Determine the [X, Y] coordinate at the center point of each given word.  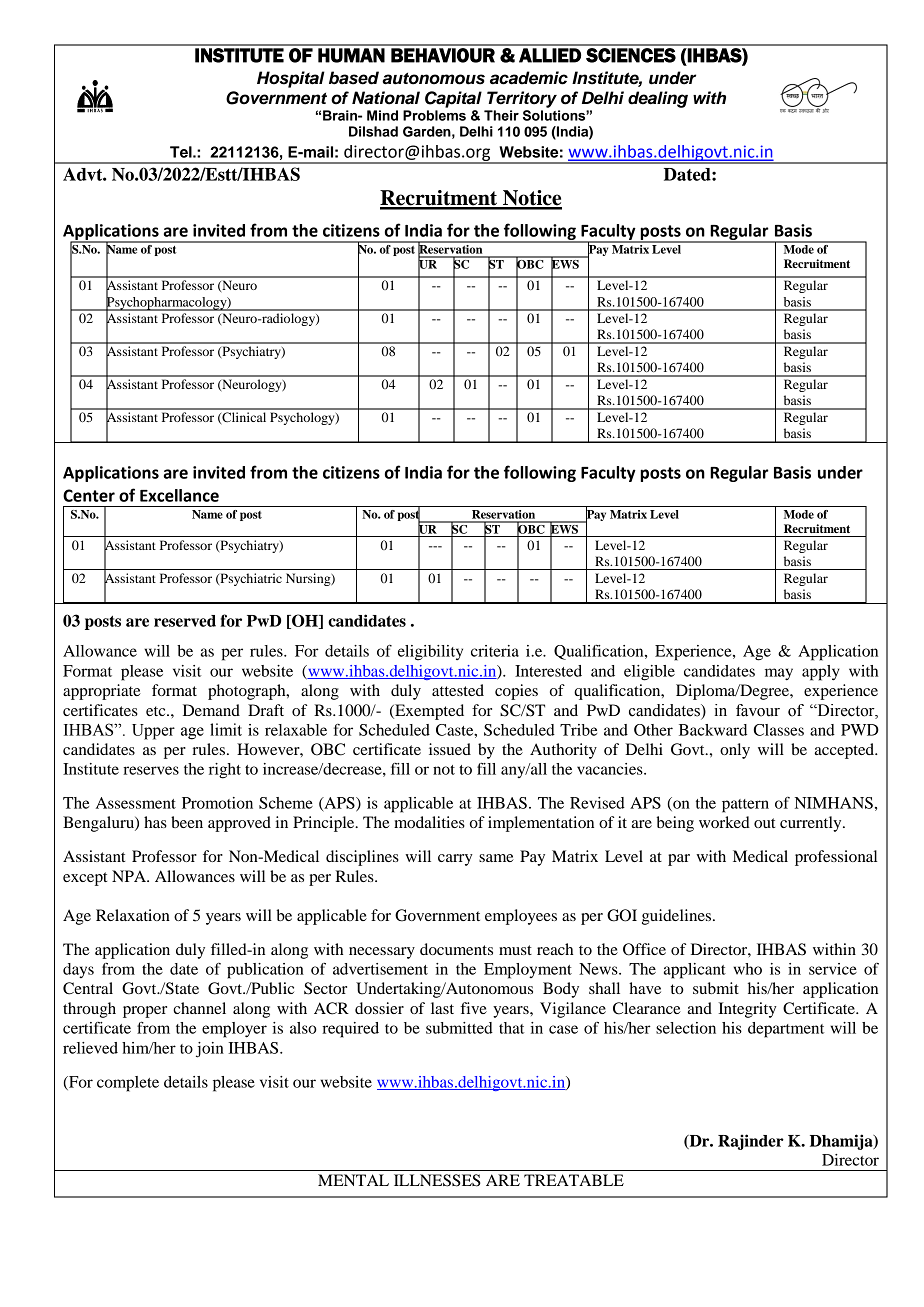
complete [128, 1084]
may [779, 674]
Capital [453, 99]
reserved [185, 621]
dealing [658, 99]
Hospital [291, 79]
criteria [495, 651]
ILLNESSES [437, 1180]
